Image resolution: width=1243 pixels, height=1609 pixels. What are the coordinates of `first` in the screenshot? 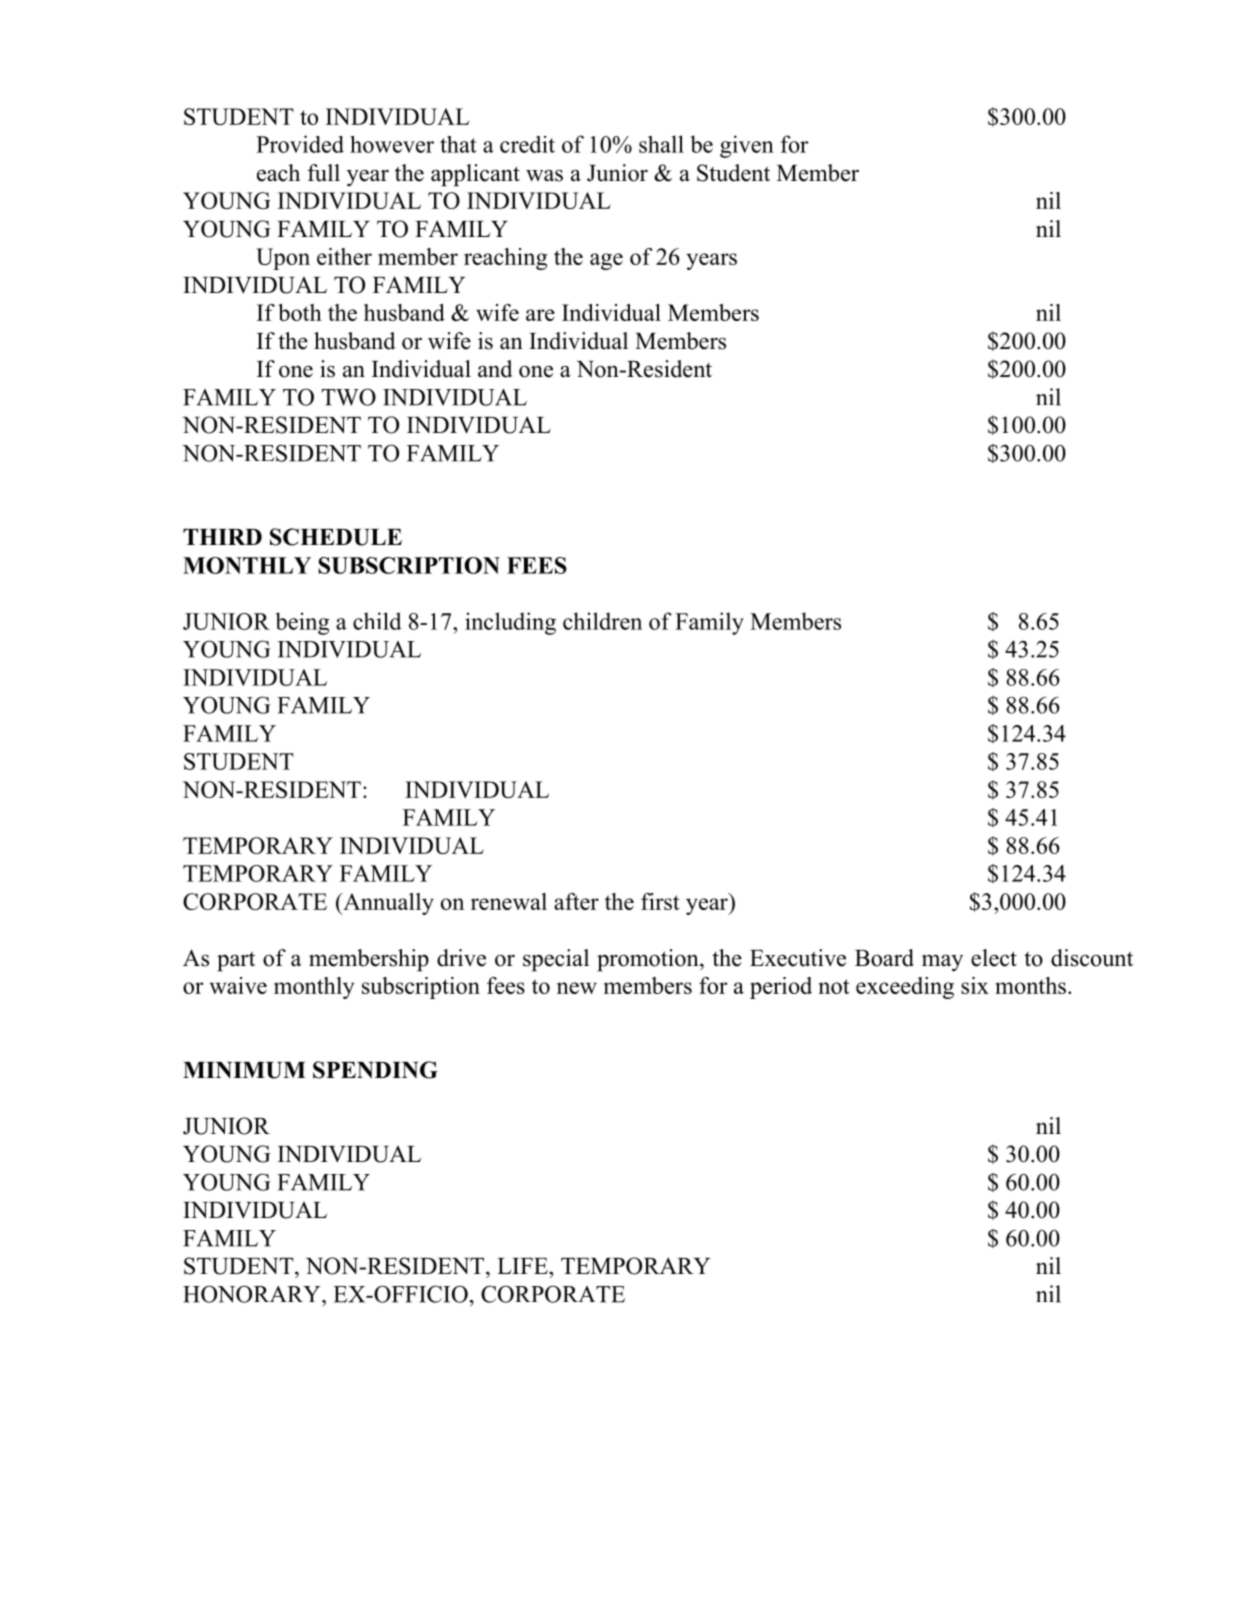 It's located at (660, 901).
